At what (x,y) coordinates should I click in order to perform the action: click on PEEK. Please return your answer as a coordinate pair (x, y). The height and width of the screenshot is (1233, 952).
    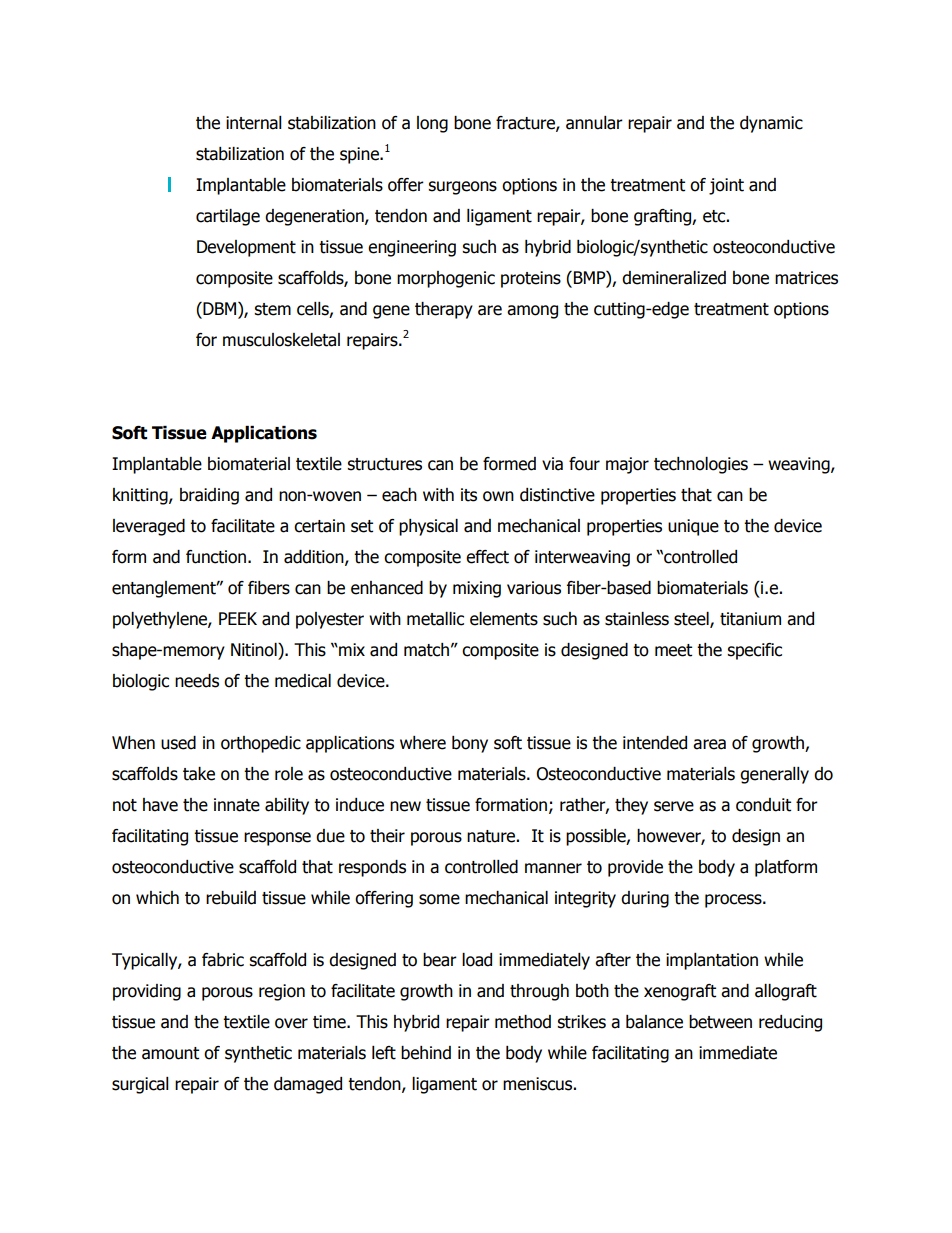
    Looking at the image, I should click on (238, 618).
